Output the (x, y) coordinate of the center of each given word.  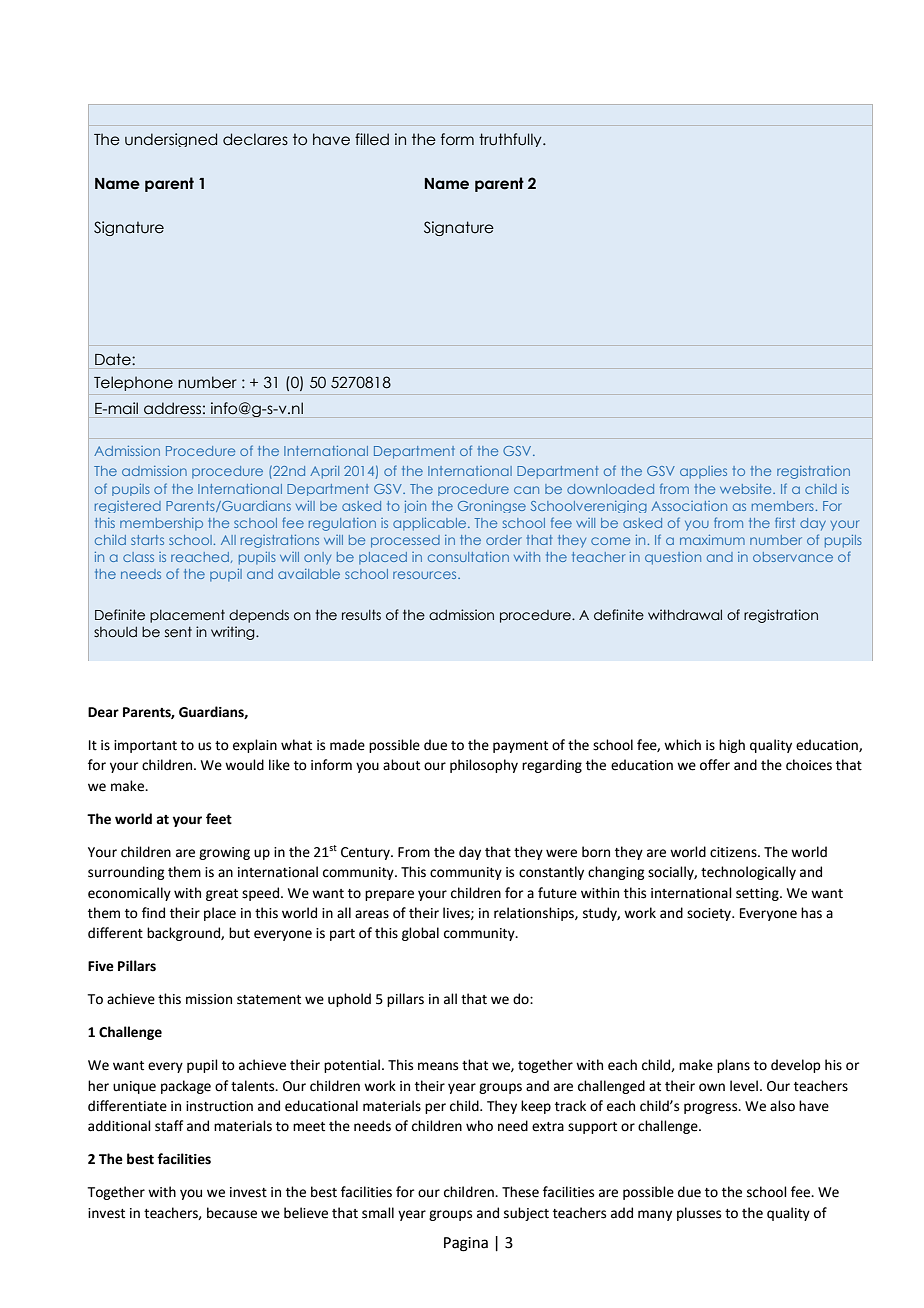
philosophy (484, 766)
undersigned (171, 140)
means (438, 1066)
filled (372, 139)
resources (426, 575)
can (526, 490)
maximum (712, 540)
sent (178, 632)
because (232, 1213)
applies (703, 472)
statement (269, 1000)
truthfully (511, 140)
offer (715, 765)
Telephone (133, 383)
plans (733, 1066)
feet (219, 819)
